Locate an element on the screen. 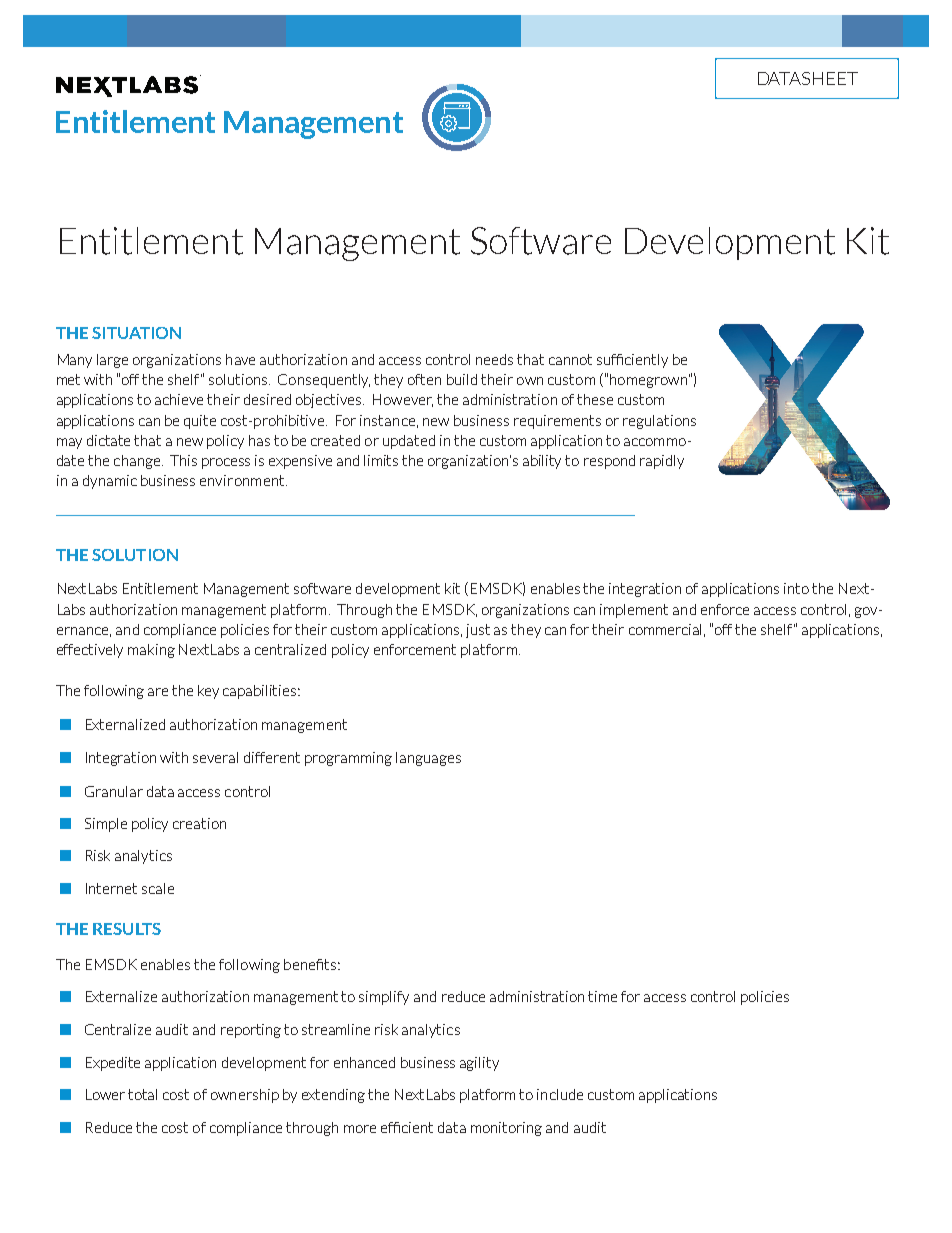  several is located at coordinates (215, 757).
